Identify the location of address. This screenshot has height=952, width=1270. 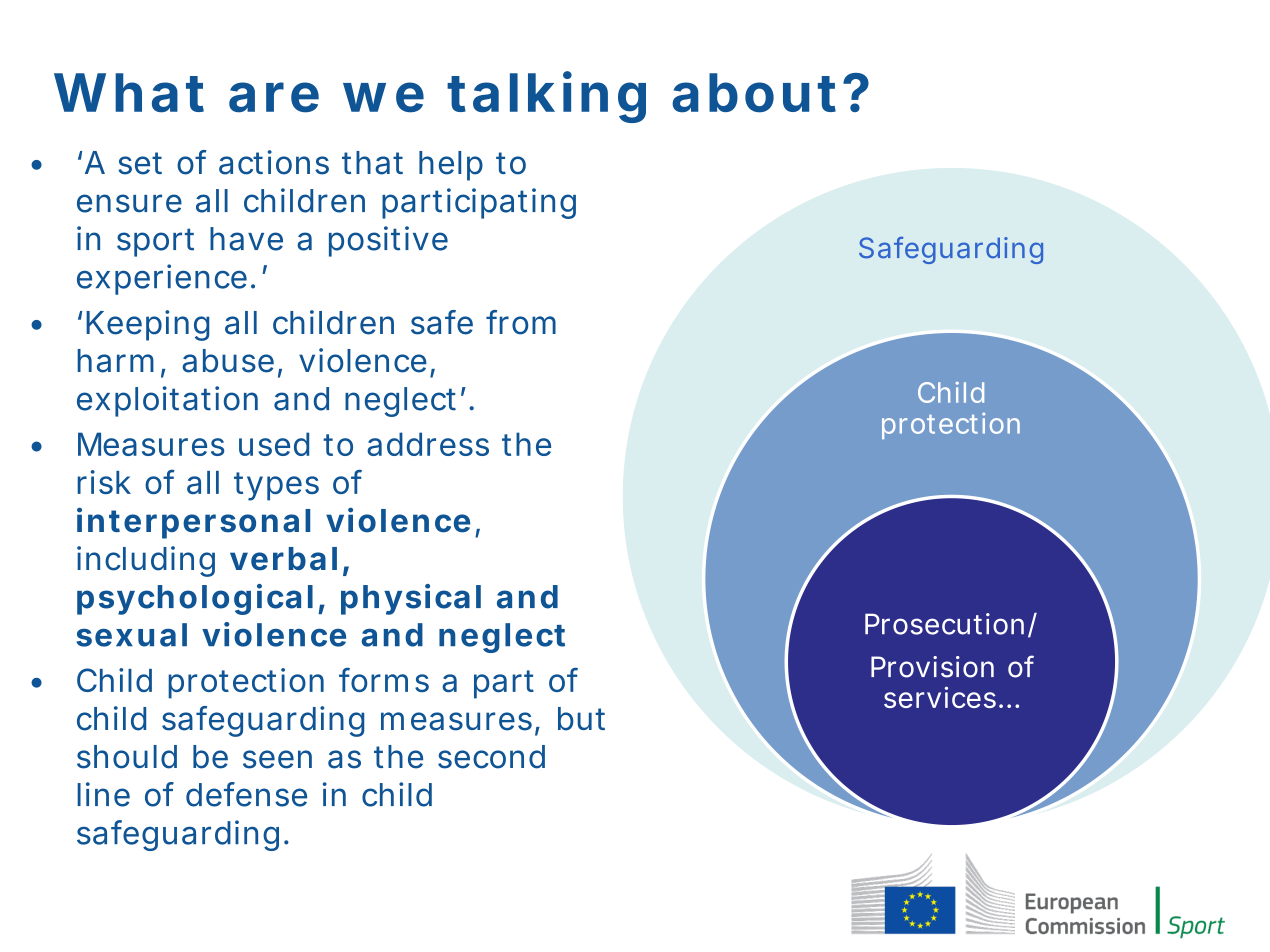
(428, 444).
